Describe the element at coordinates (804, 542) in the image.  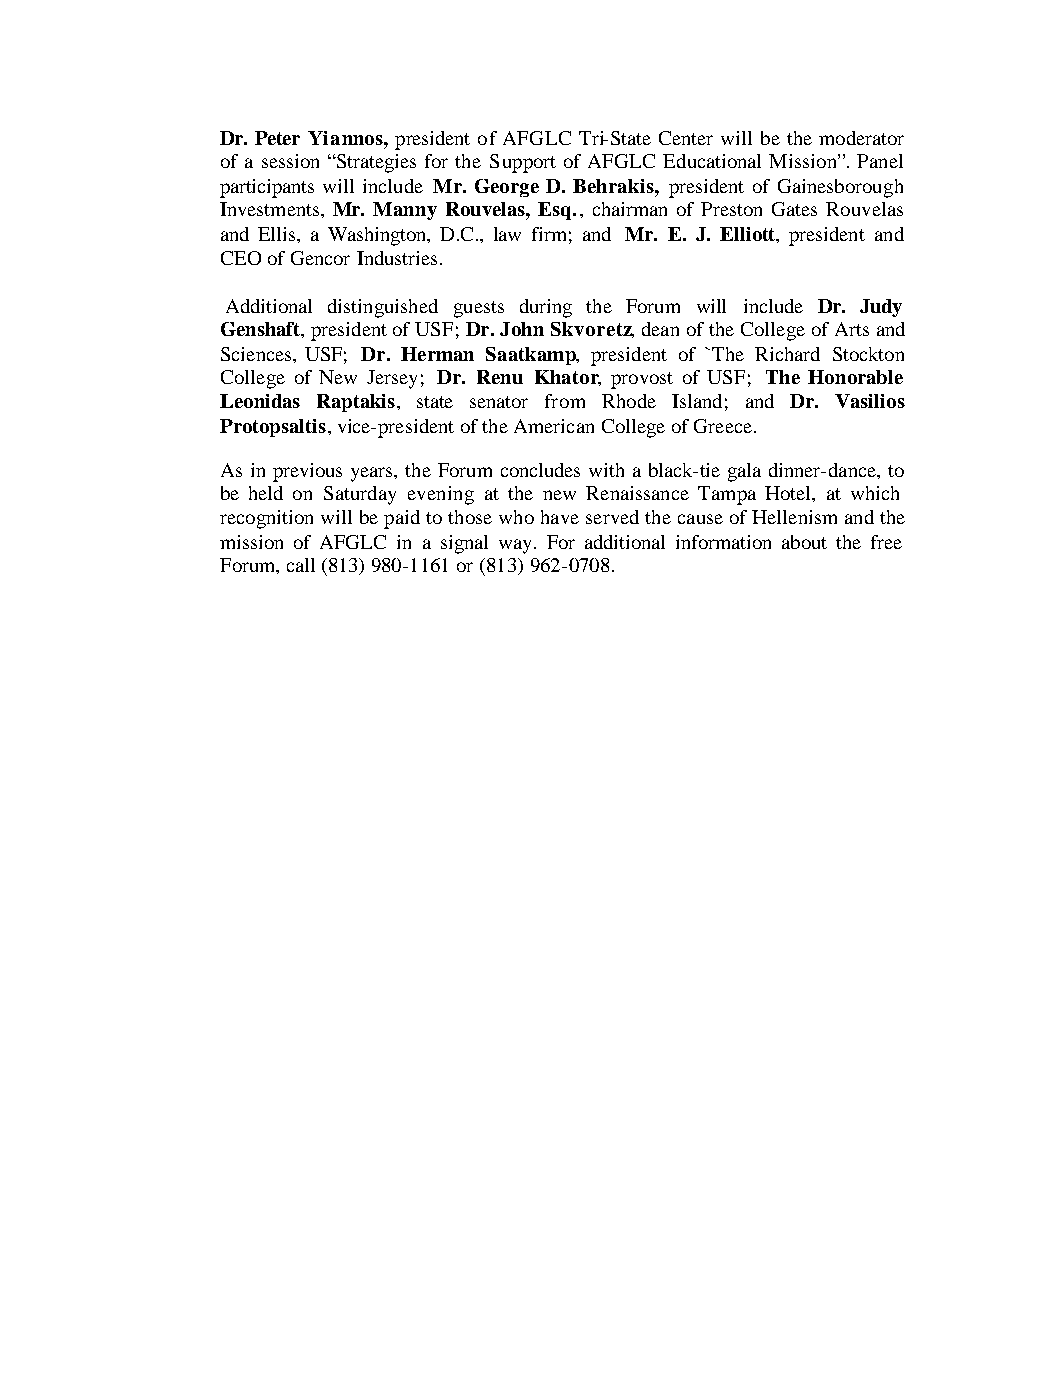
I see `about` at that location.
